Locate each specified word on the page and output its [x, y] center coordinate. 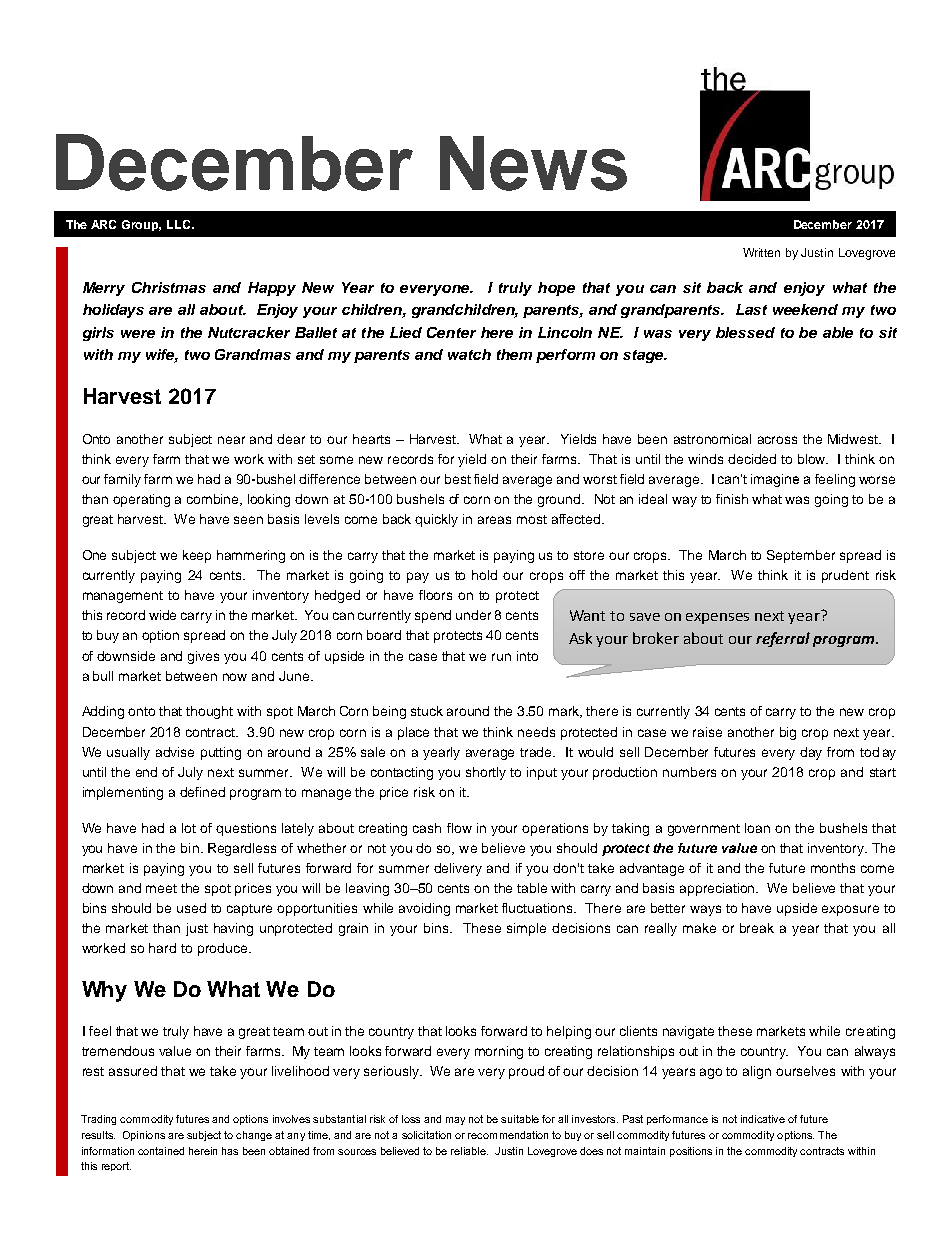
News [533, 163]
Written [761, 252]
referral [783, 639]
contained [161, 1151]
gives [203, 657]
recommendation [508, 1135]
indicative [763, 1119]
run [501, 657]
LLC [180, 224]
